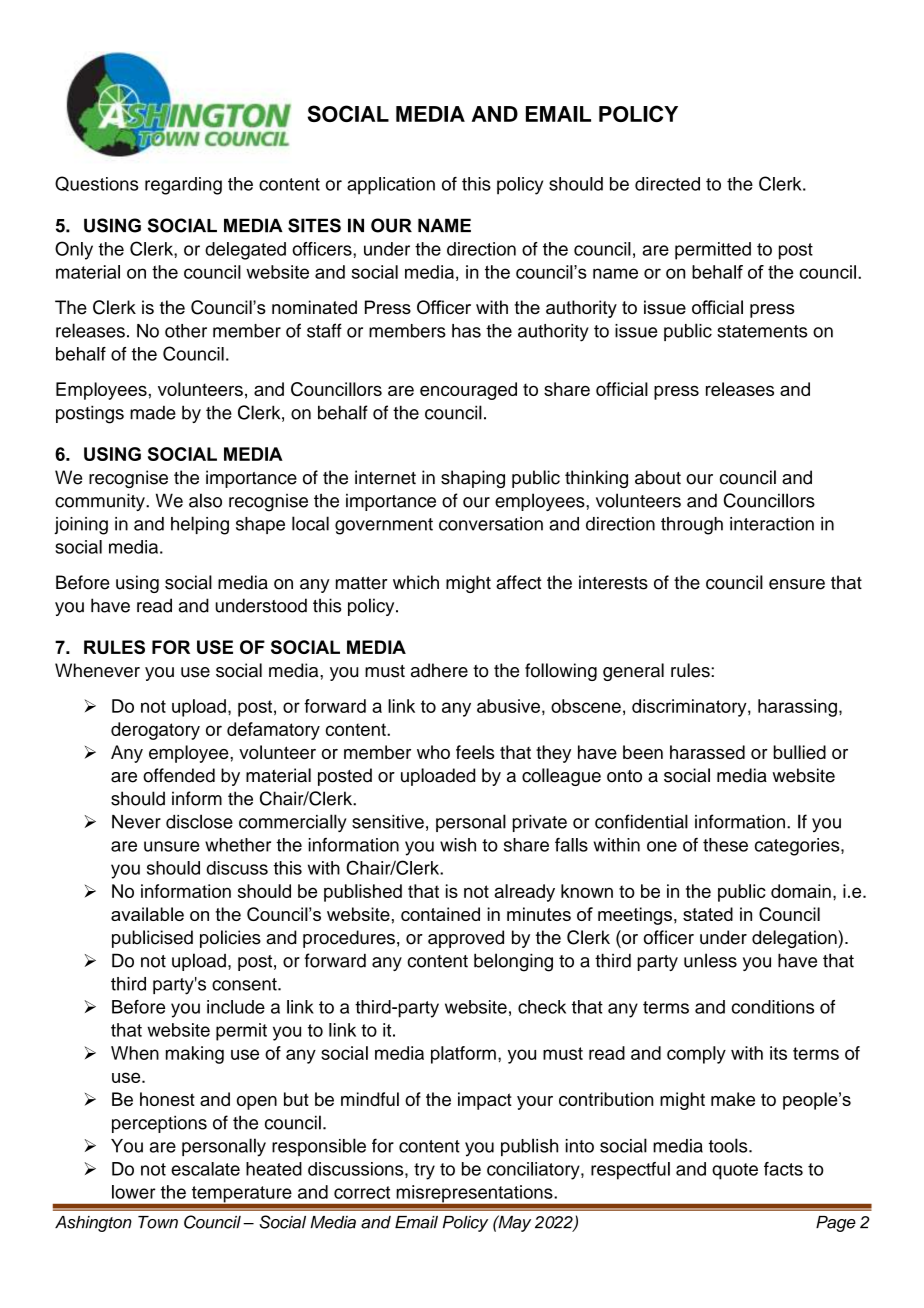 Image resolution: width=924 pixels, height=1308 pixels. I want to click on offended, so click(179, 775).
